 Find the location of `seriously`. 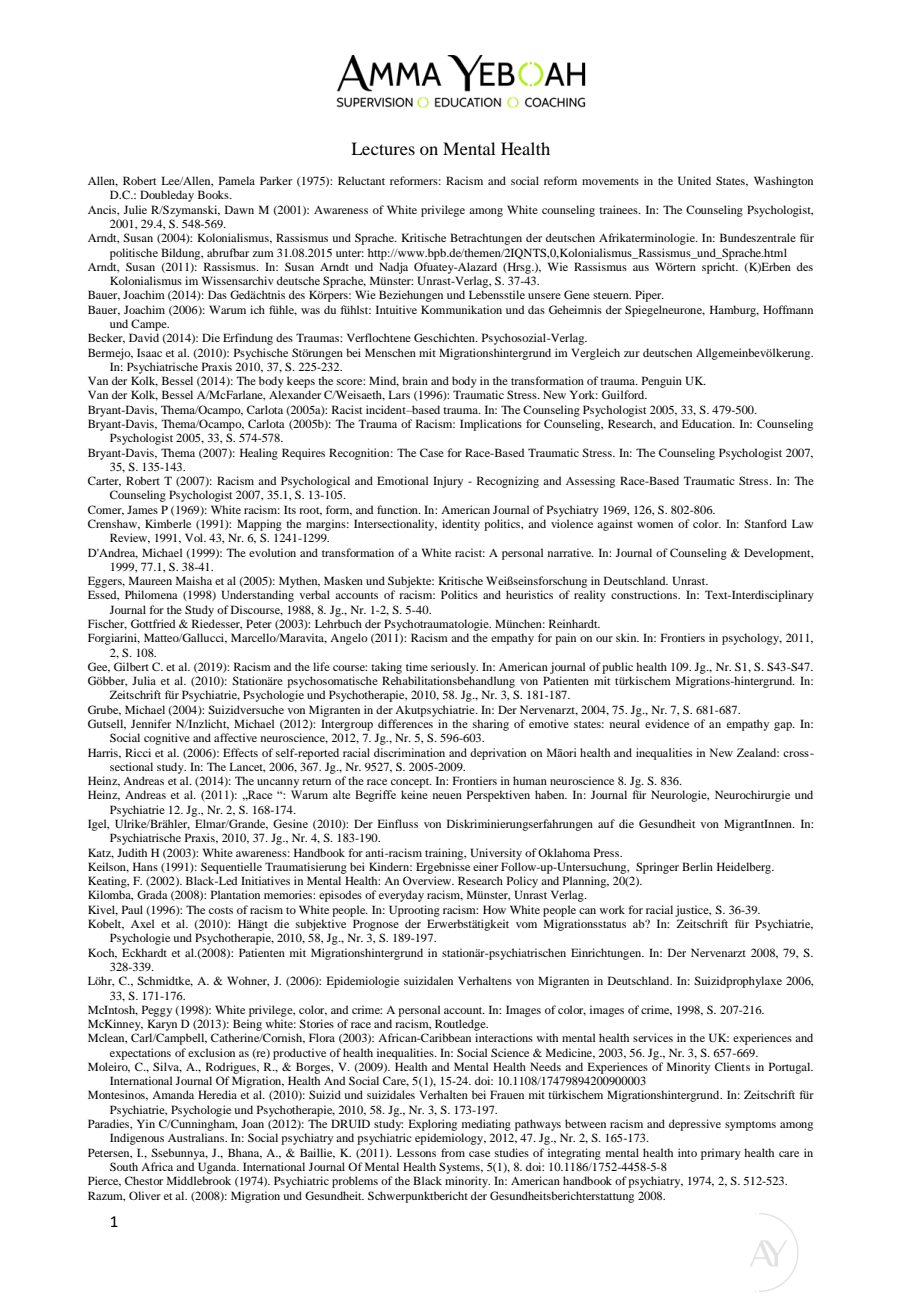

seriously is located at coordinates (454, 668).
